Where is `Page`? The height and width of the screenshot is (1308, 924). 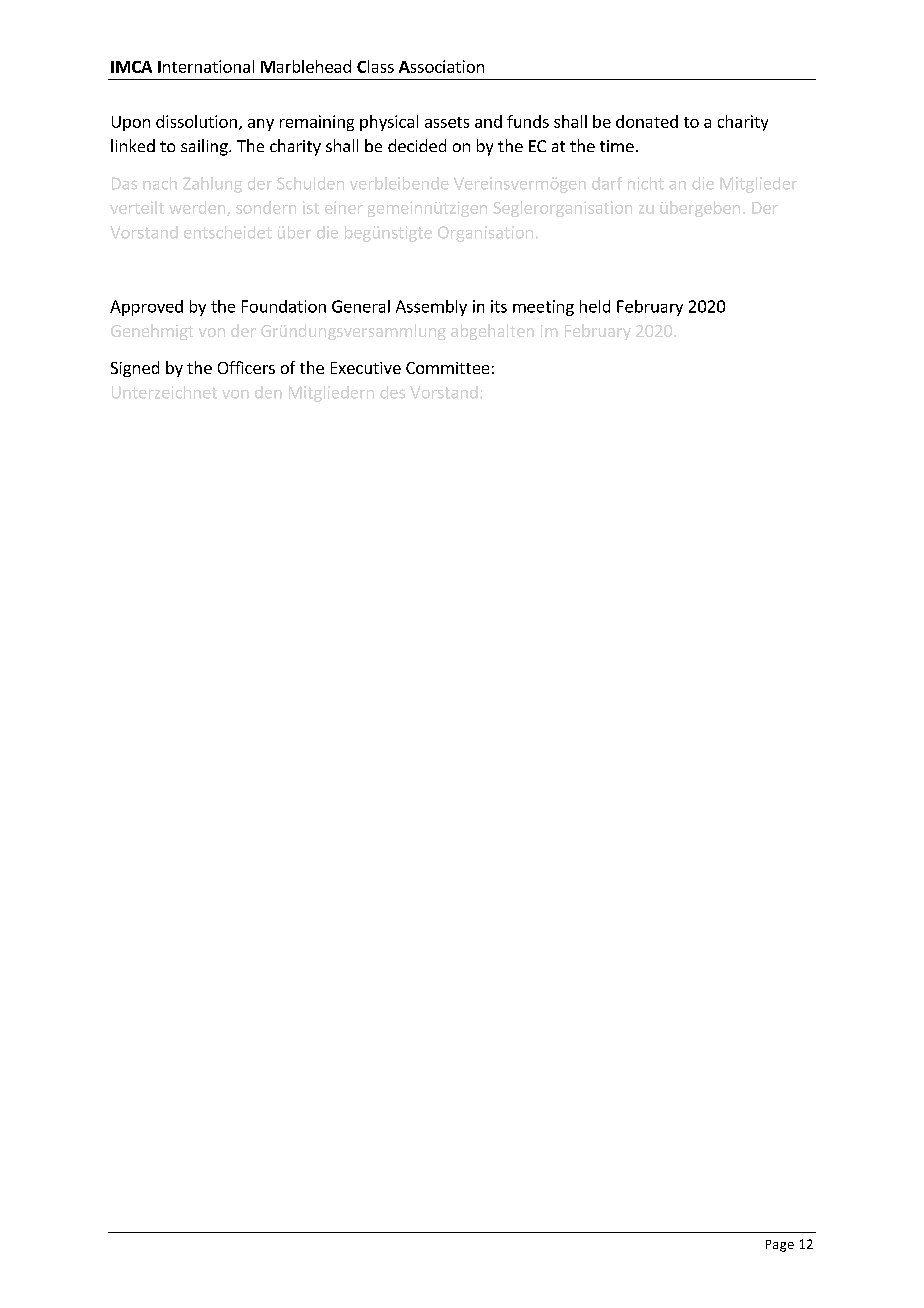 Page is located at coordinates (780, 1246).
